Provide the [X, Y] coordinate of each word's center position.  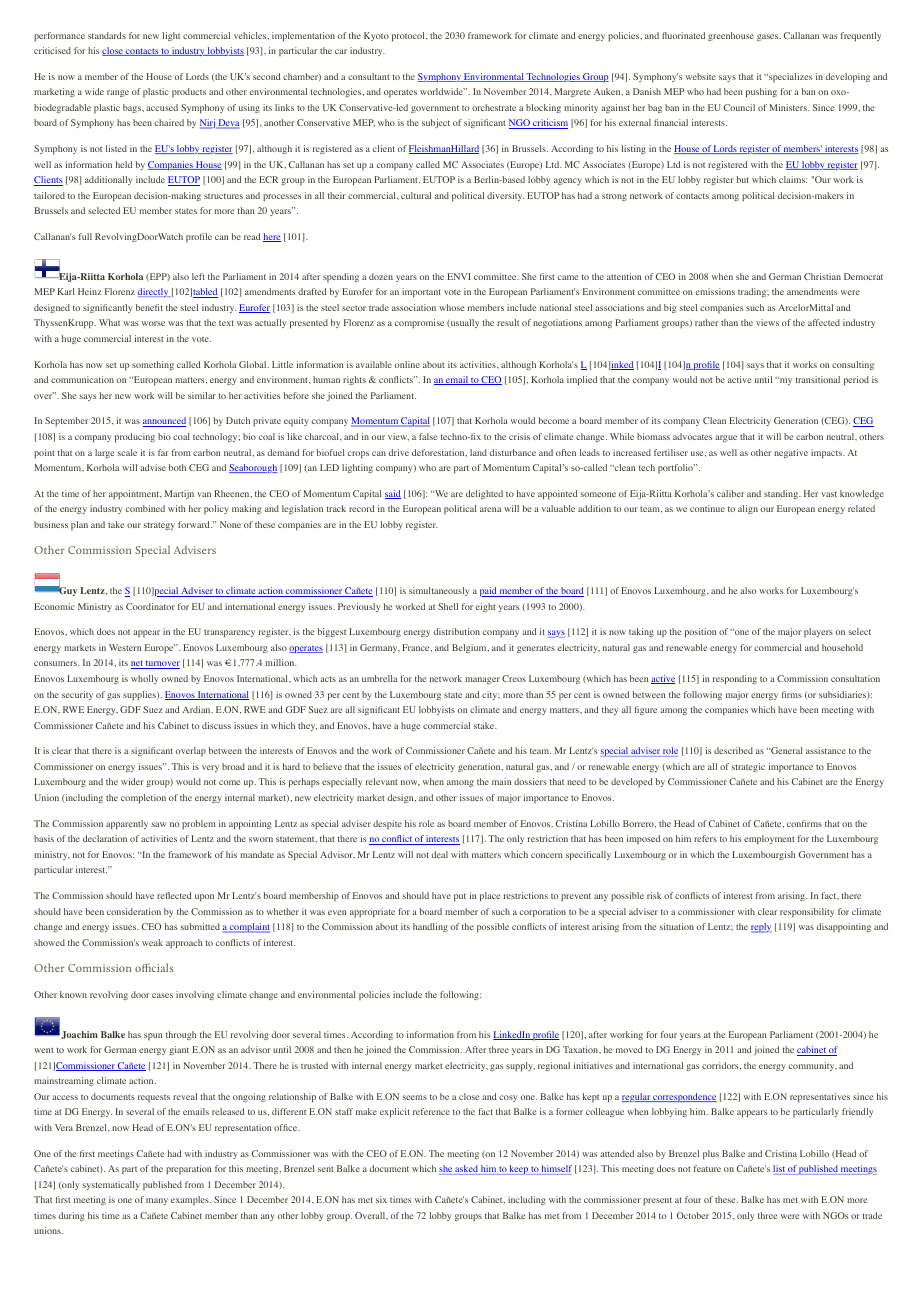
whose [451, 307]
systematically [111, 1185]
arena [490, 509]
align [748, 509]
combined [145, 508]
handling [430, 927]
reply [761, 928]
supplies [140, 695]
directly [154, 292]
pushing [761, 92]
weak [152, 942]
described [733, 750]
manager [482, 680]
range [118, 93]
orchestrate [494, 107]
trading [753, 292]
